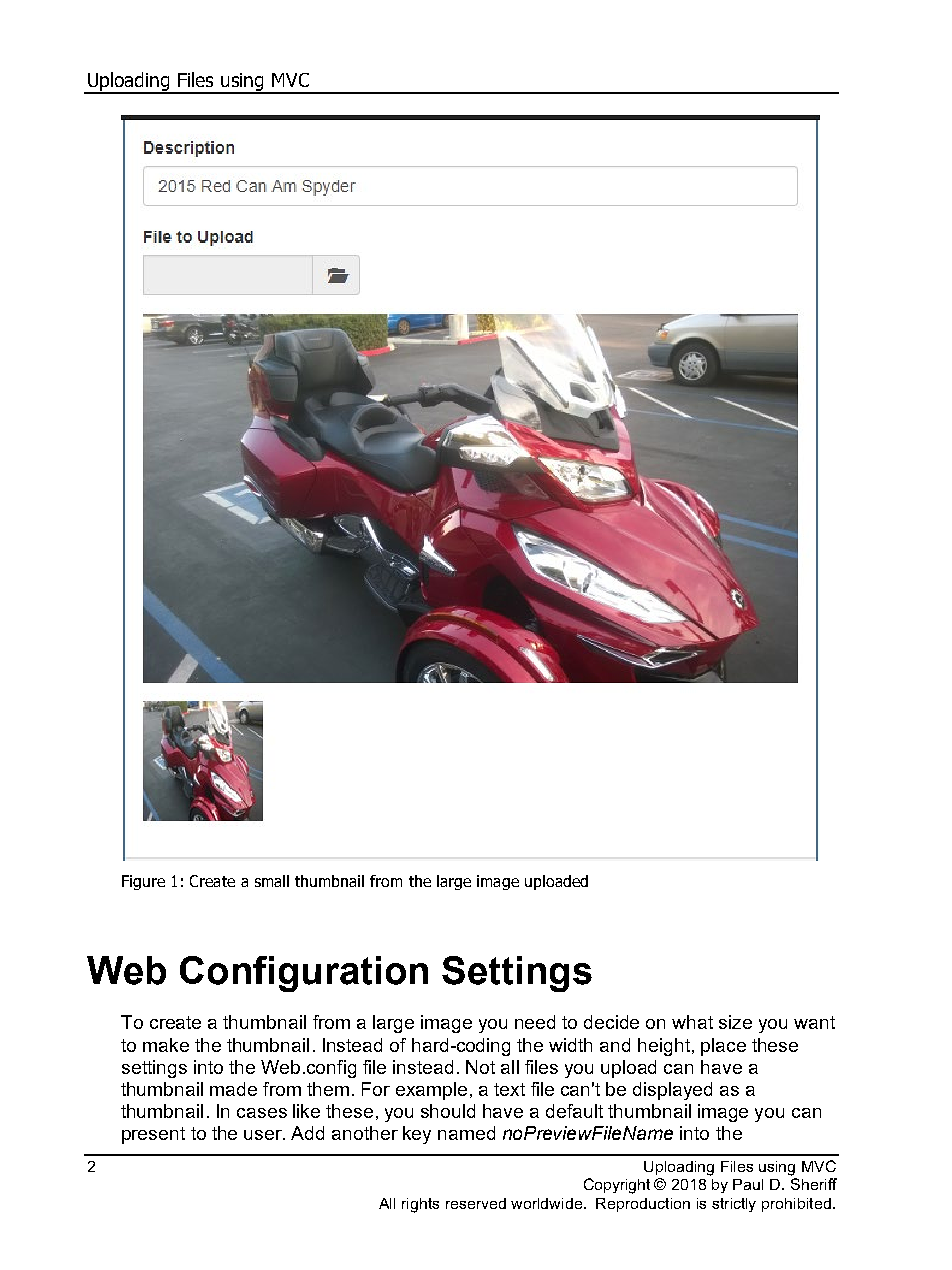 The width and height of the page is (952, 1270). What do you see at coordinates (692, 1022) in the page?
I see `what` at bounding box center [692, 1022].
